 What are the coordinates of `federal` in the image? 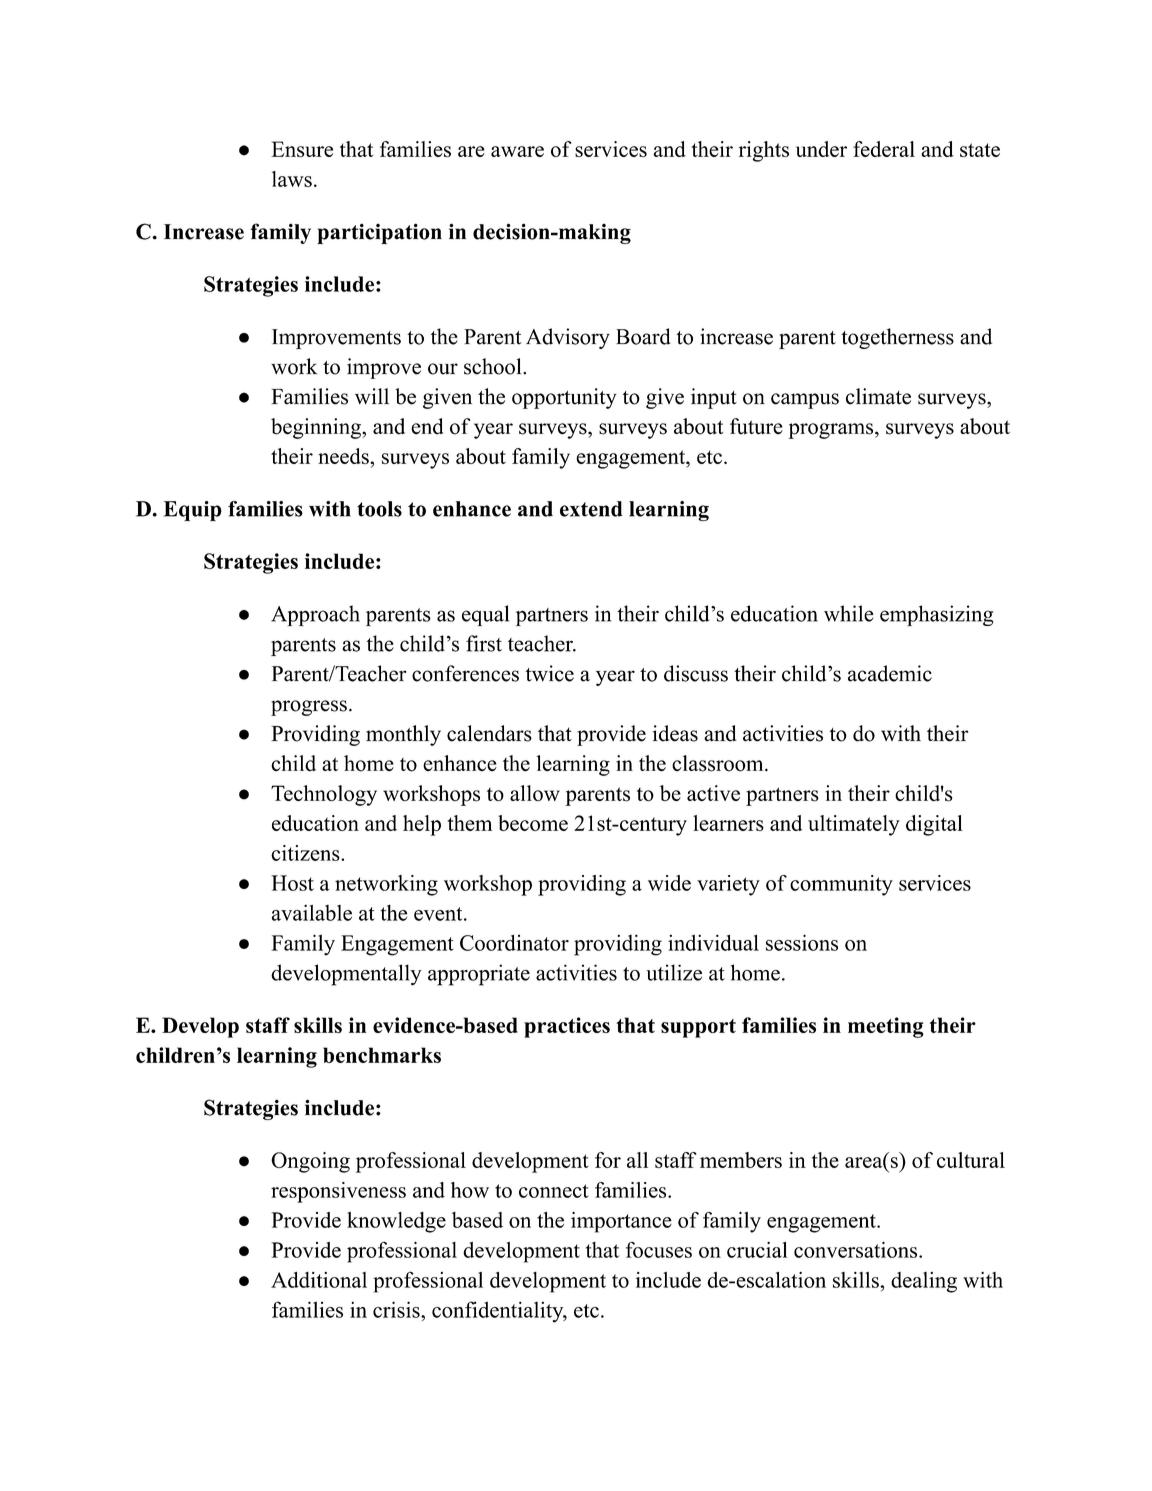 It's located at (884, 149).
